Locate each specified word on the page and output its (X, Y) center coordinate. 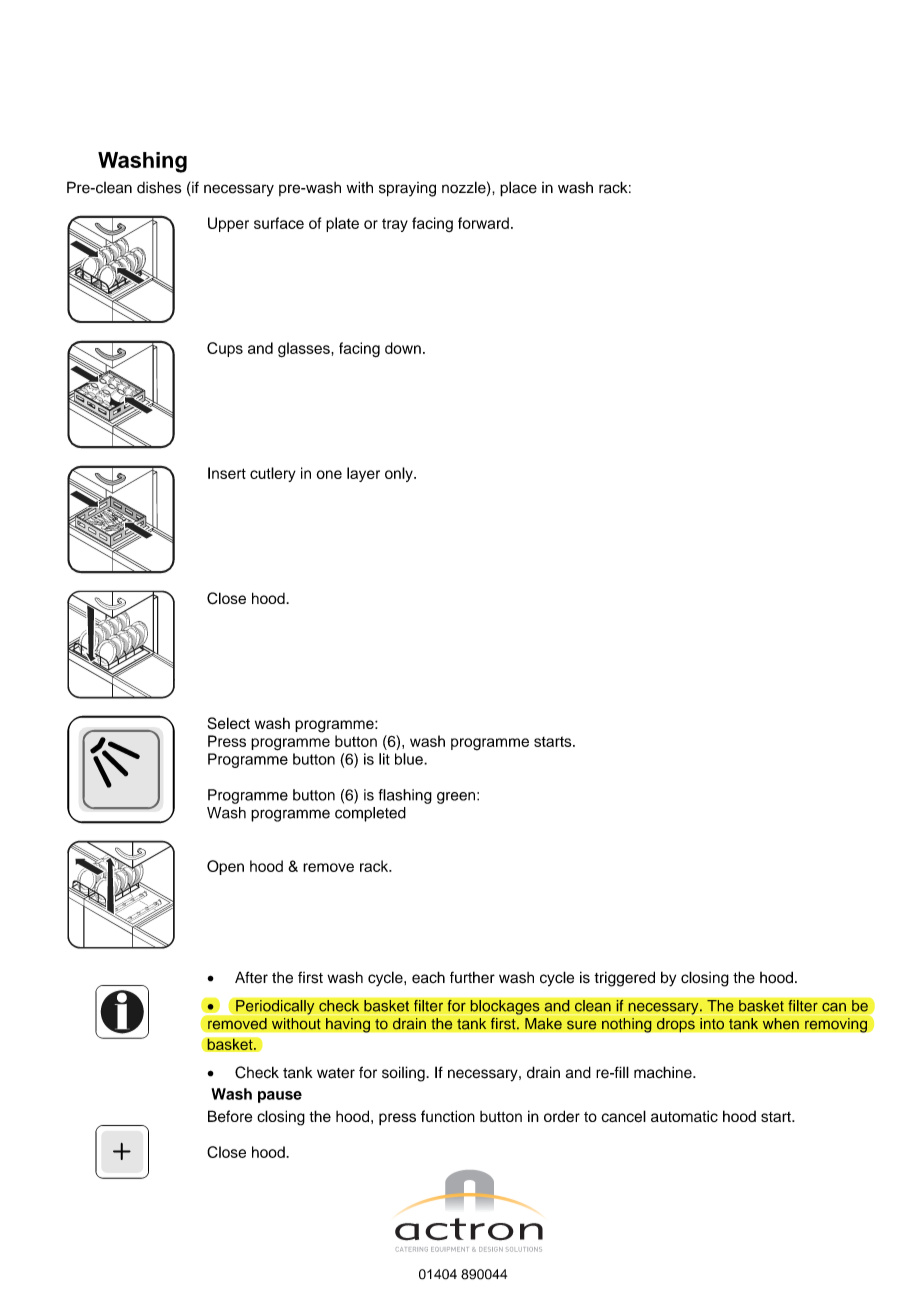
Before (230, 1116)
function (448, 1116)
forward (483, 223)
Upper (228, 224)
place (518, 189)
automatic (684, 1116)
